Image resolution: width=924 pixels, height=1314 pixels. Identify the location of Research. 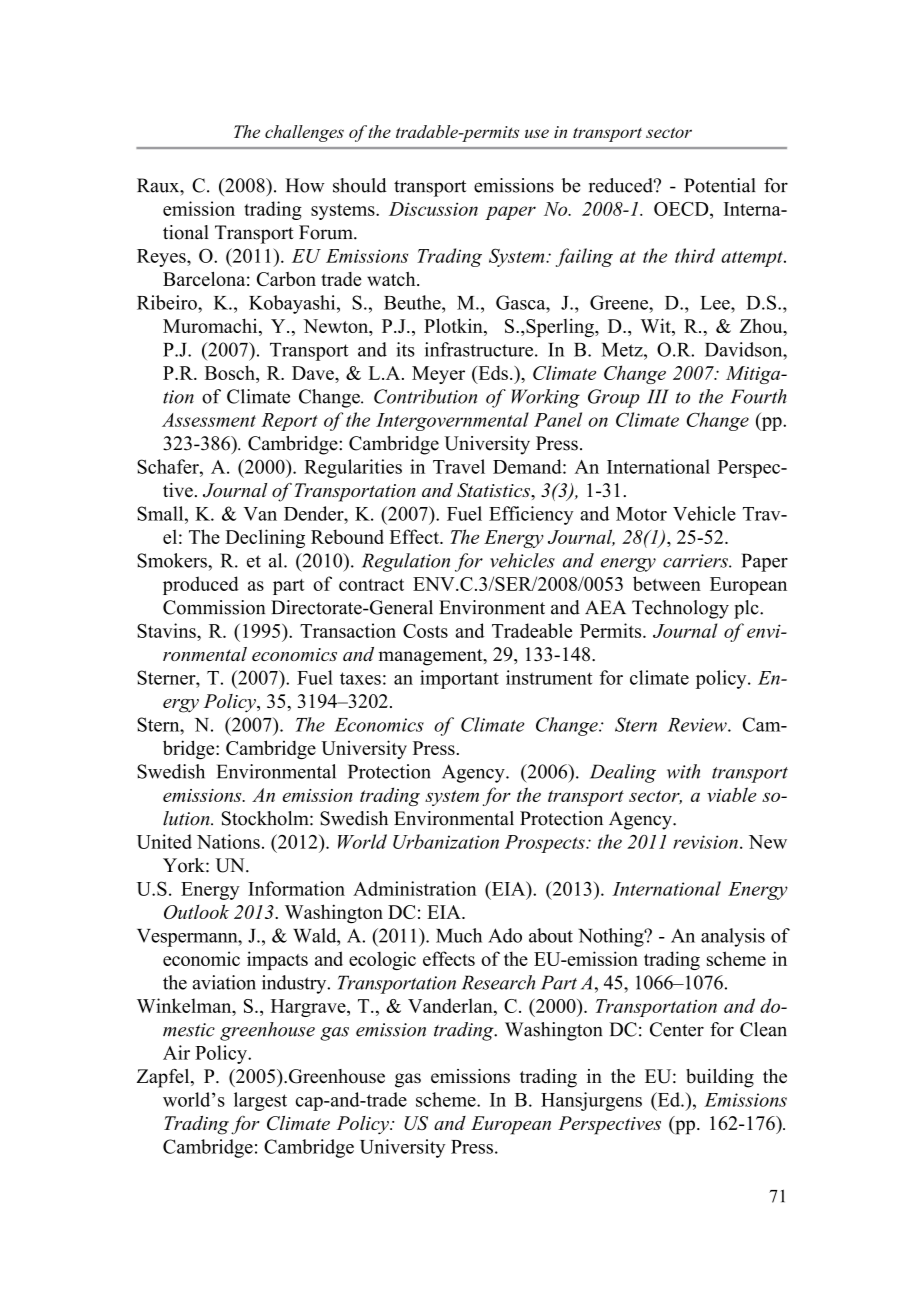
(498, 982).
